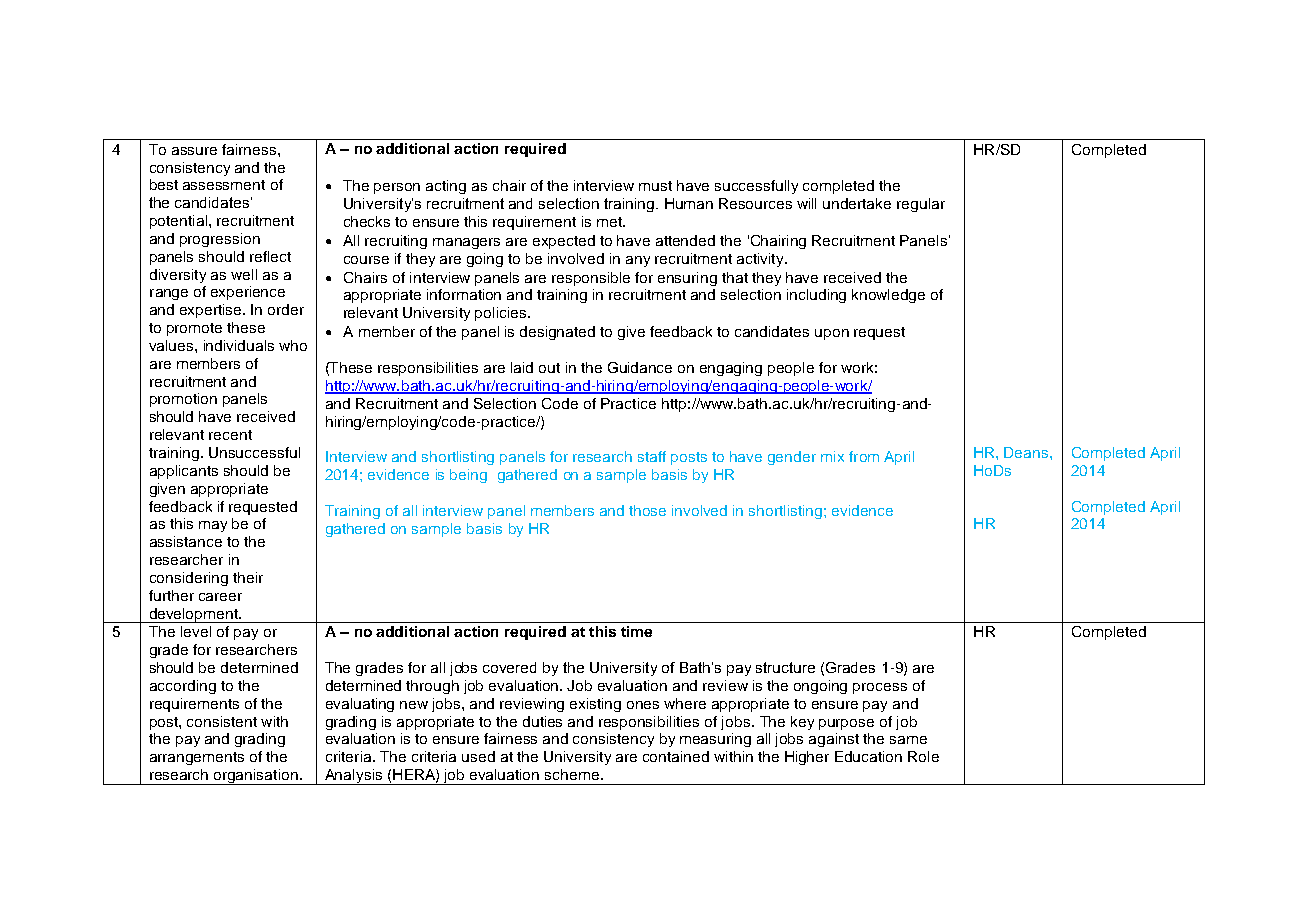 Image resolution: width=1308 pixels, height=924 pixels. I want to click on organisation, so click(256, 777).
